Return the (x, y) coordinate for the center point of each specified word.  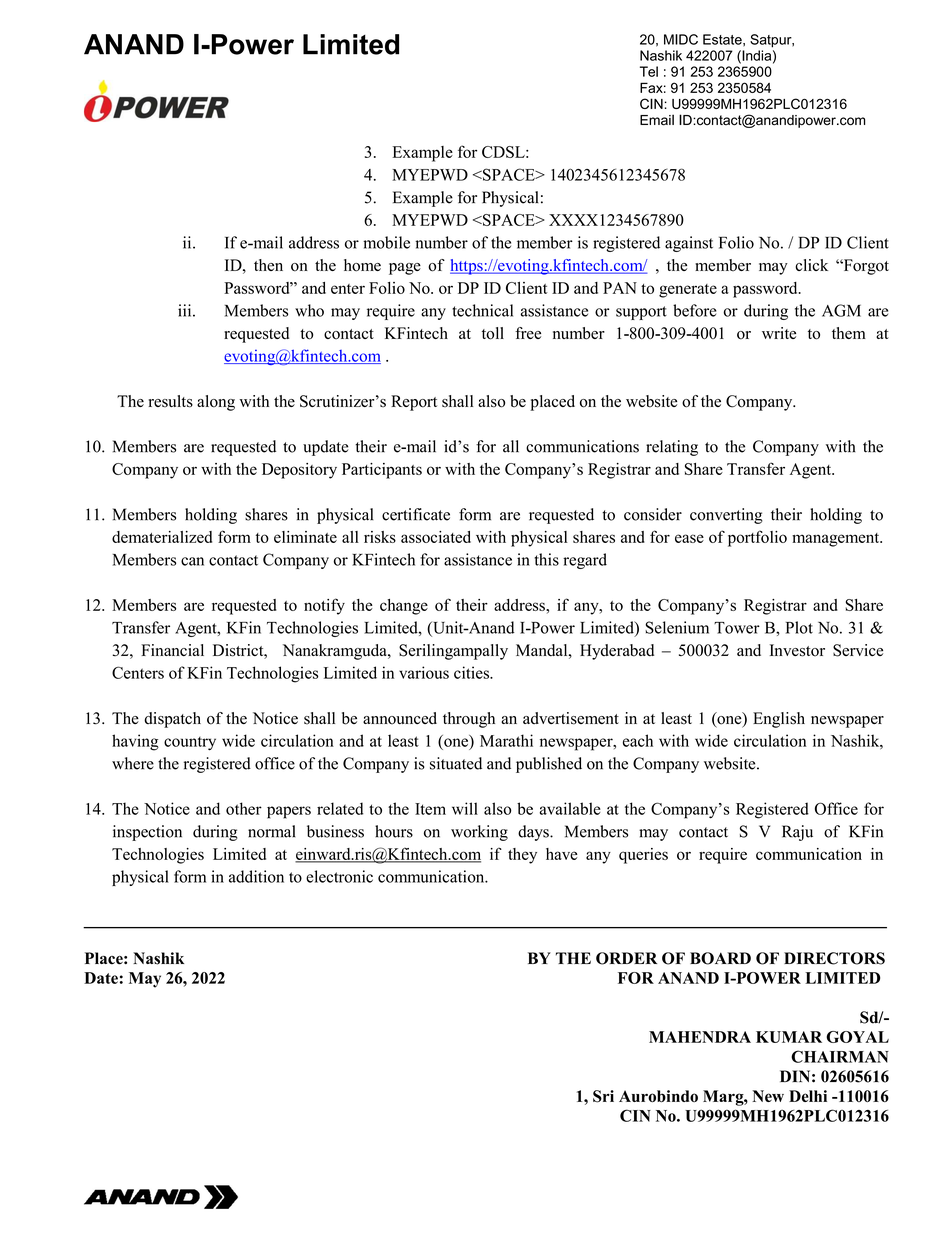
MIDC (681, 39)
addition (256, 876)
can (192, 561)
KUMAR (789, 1037)
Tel (649, 71)
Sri (603, 1096)
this (547, 559)
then (268, 265)
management (837, 540)
